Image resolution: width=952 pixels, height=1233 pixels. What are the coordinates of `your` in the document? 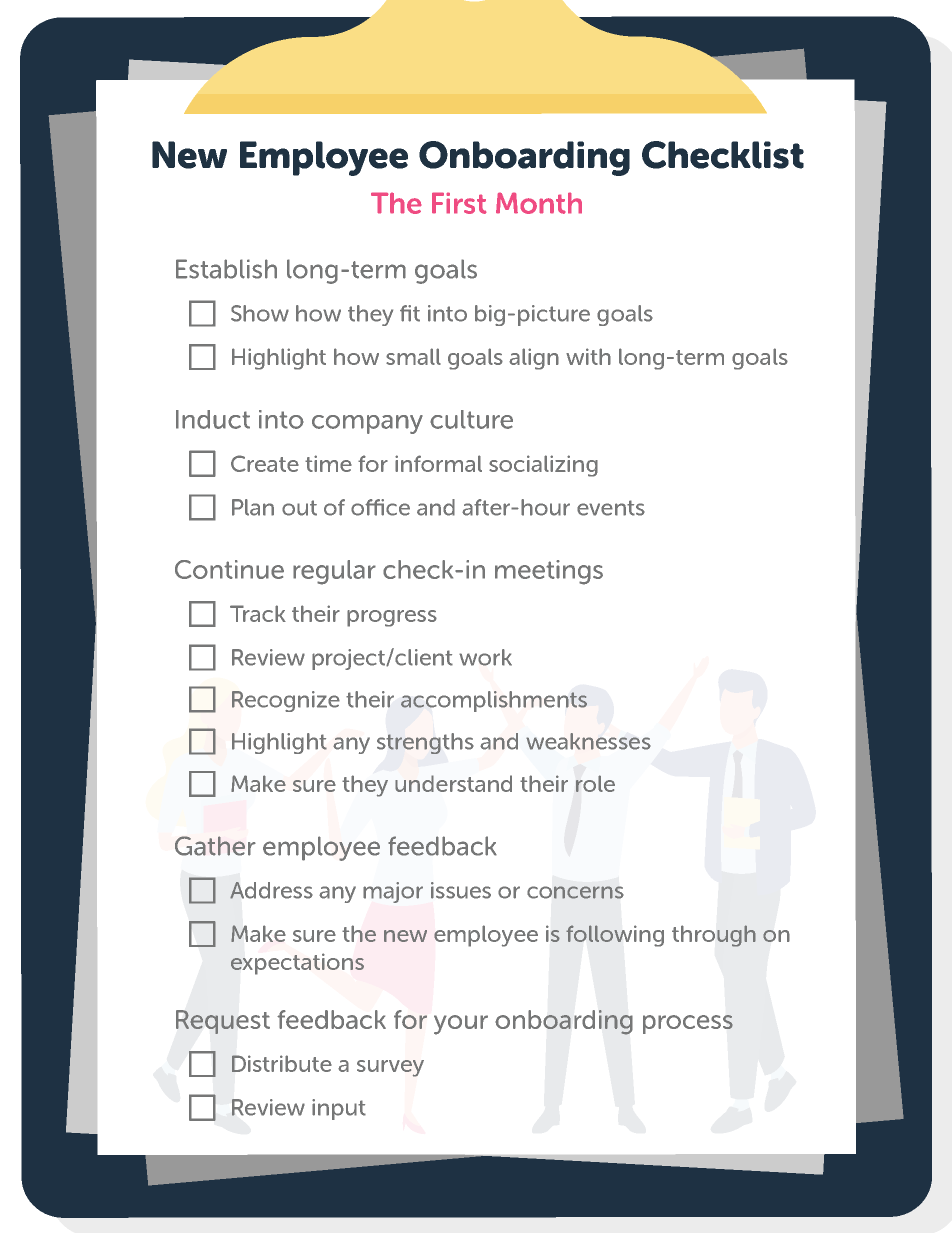 It's located at (461, 1025).
